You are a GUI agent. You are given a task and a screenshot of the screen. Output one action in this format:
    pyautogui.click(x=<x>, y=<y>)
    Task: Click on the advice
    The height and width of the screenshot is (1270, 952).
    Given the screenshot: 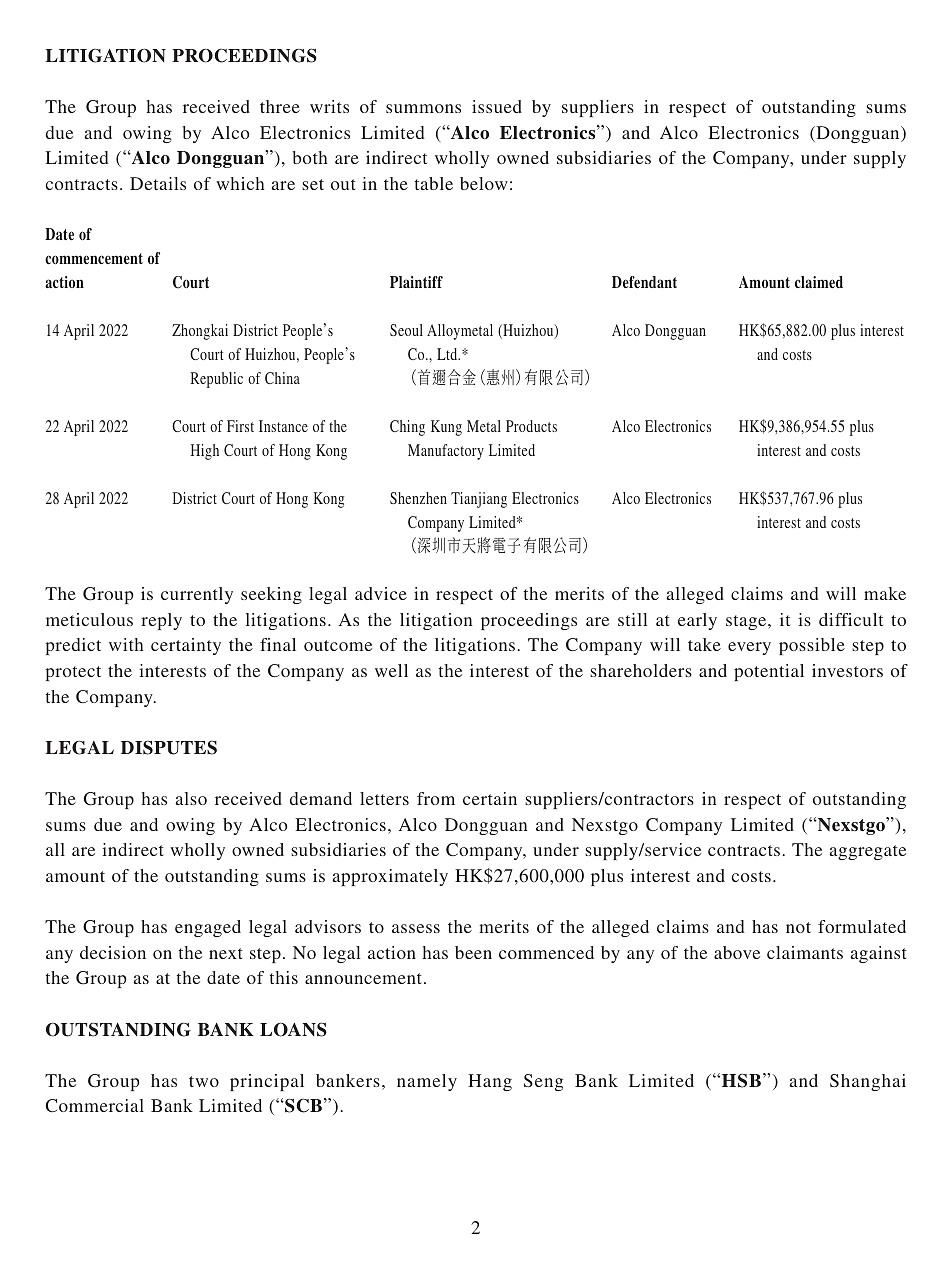 What is the action you would take?
    pyautogui.click(x=381, y=593)
